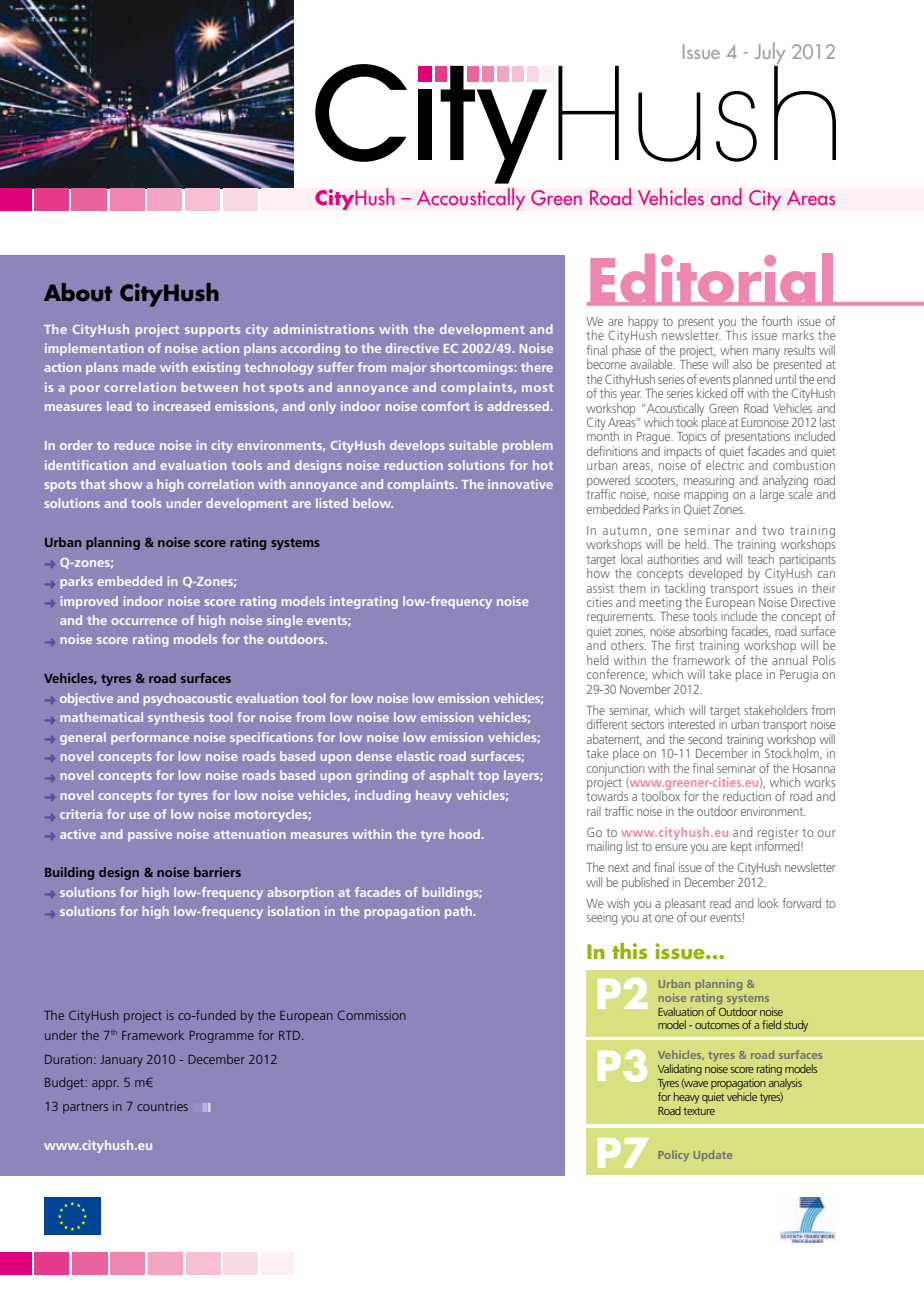  I want to click on July, so click(769, 54).
